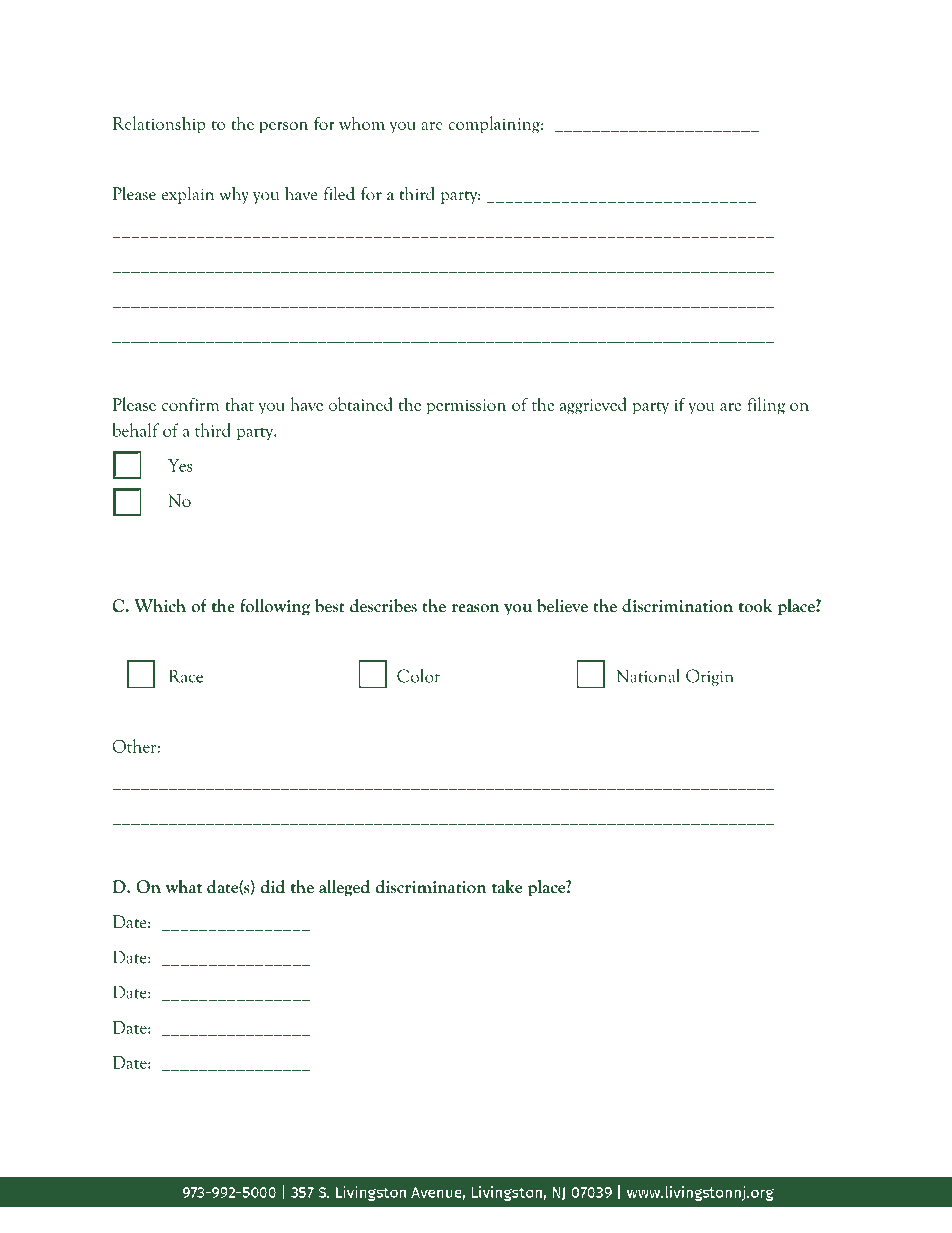 This screenshot has height=1233, width=952. Describe the element at coordinates (183, 887) in the screenshot. I see `what` at that location.
